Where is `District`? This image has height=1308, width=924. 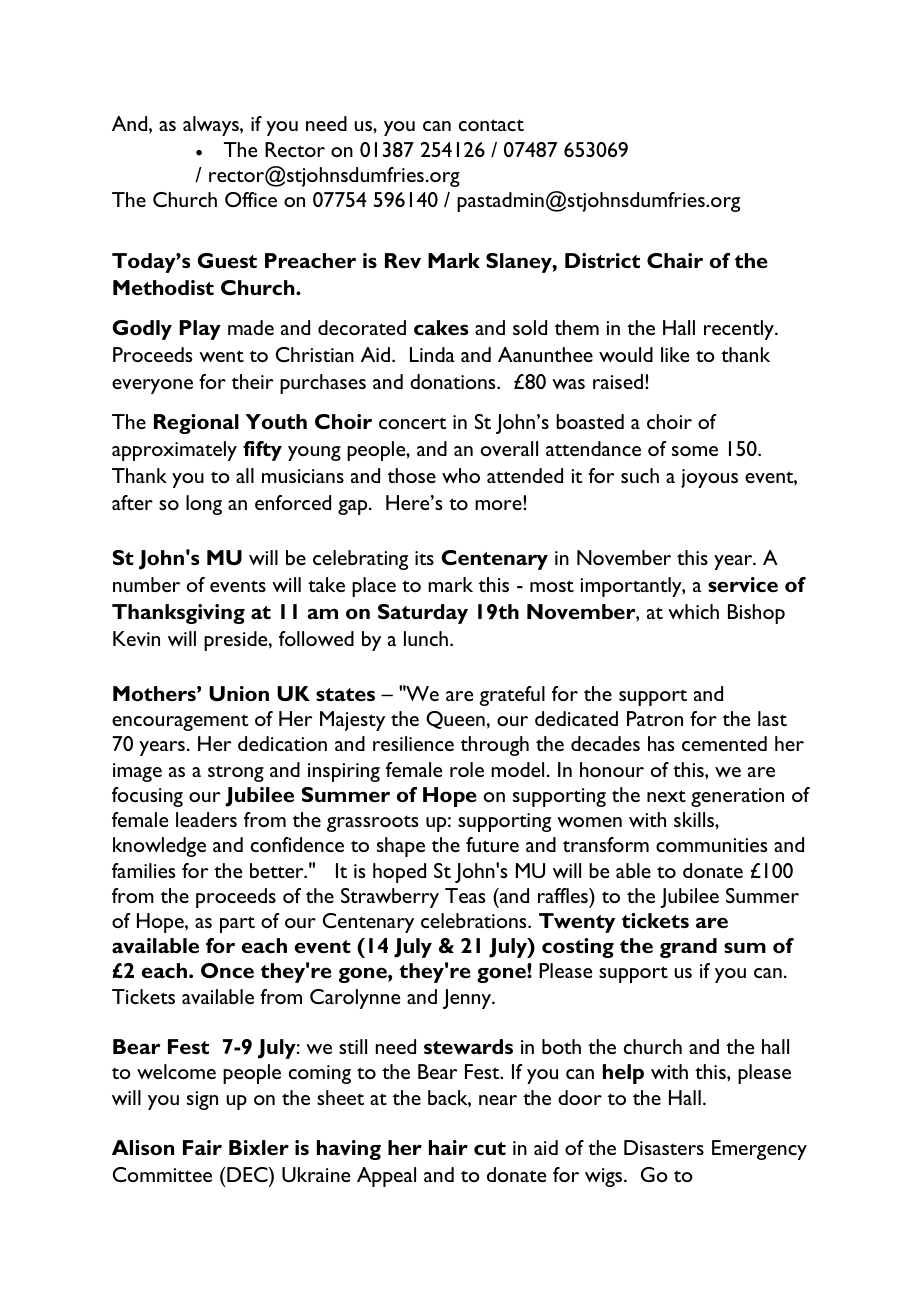 District is located at coordinates (602, 260).
